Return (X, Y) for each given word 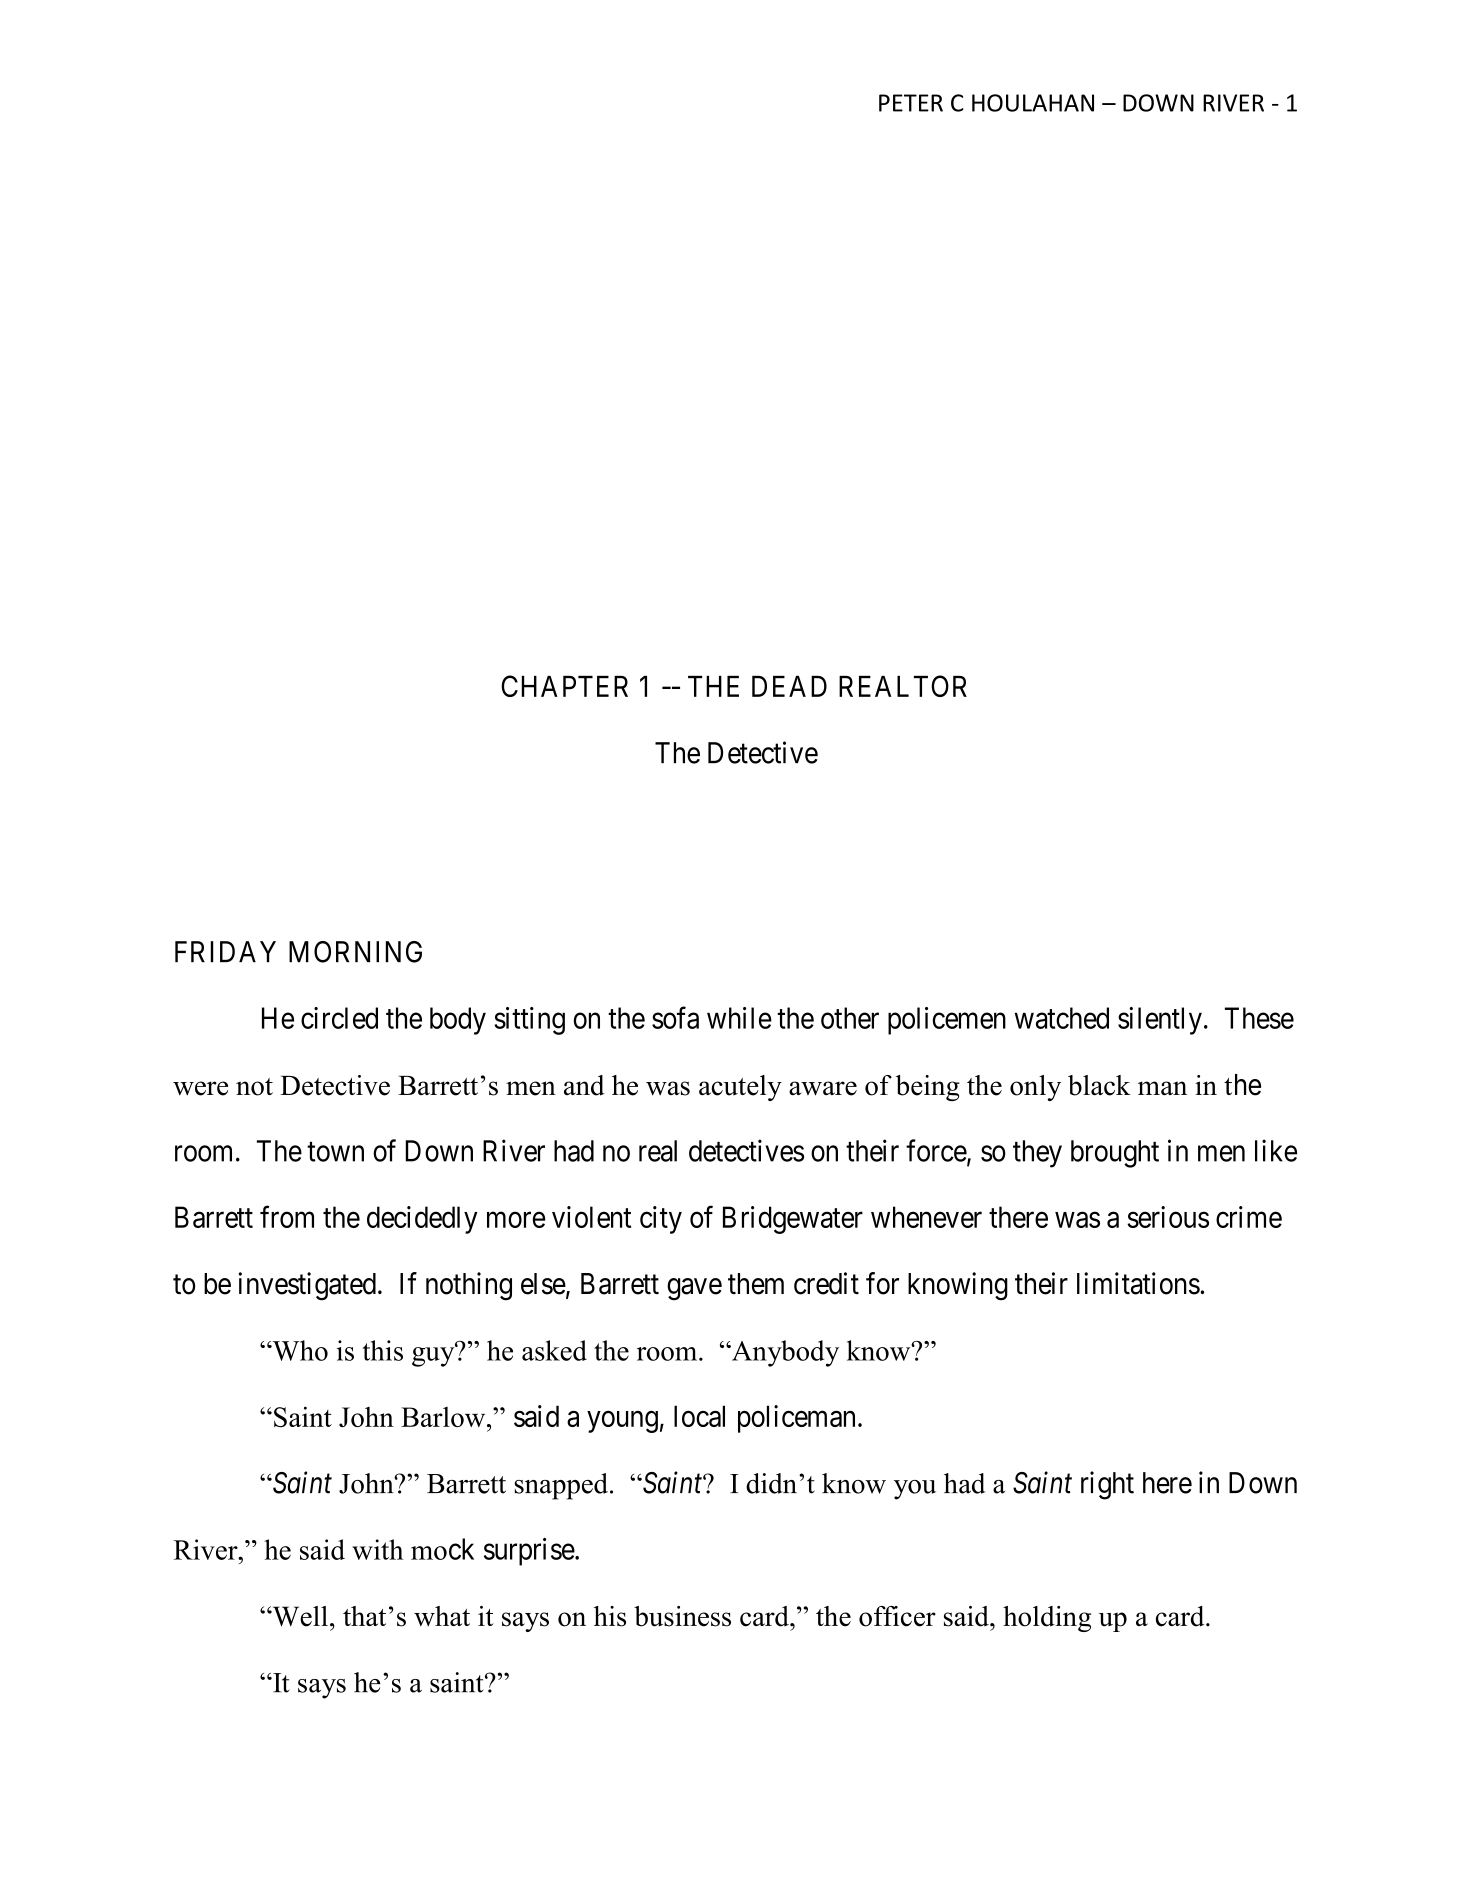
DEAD (789, 686)
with (377, 1549)
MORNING (355, 952)
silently (1160, 1021)
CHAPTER (564, 686)
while (739, 1018)
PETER (911, 103)
